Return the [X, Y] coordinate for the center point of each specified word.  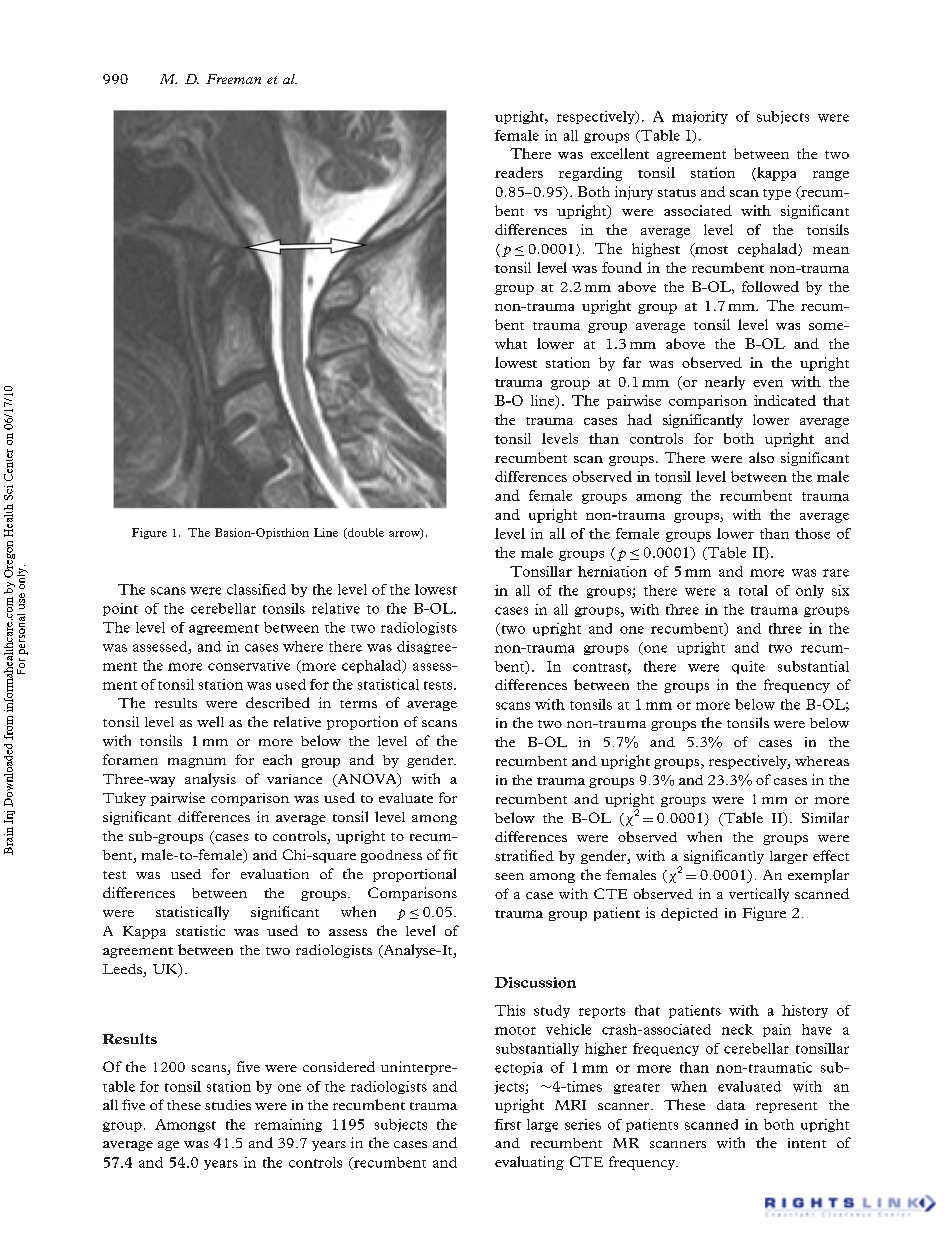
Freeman [233, 79]
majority [700, 117]
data [731, 1105]
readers [519, 172]
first [508, 1124]
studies [228, 1105]
